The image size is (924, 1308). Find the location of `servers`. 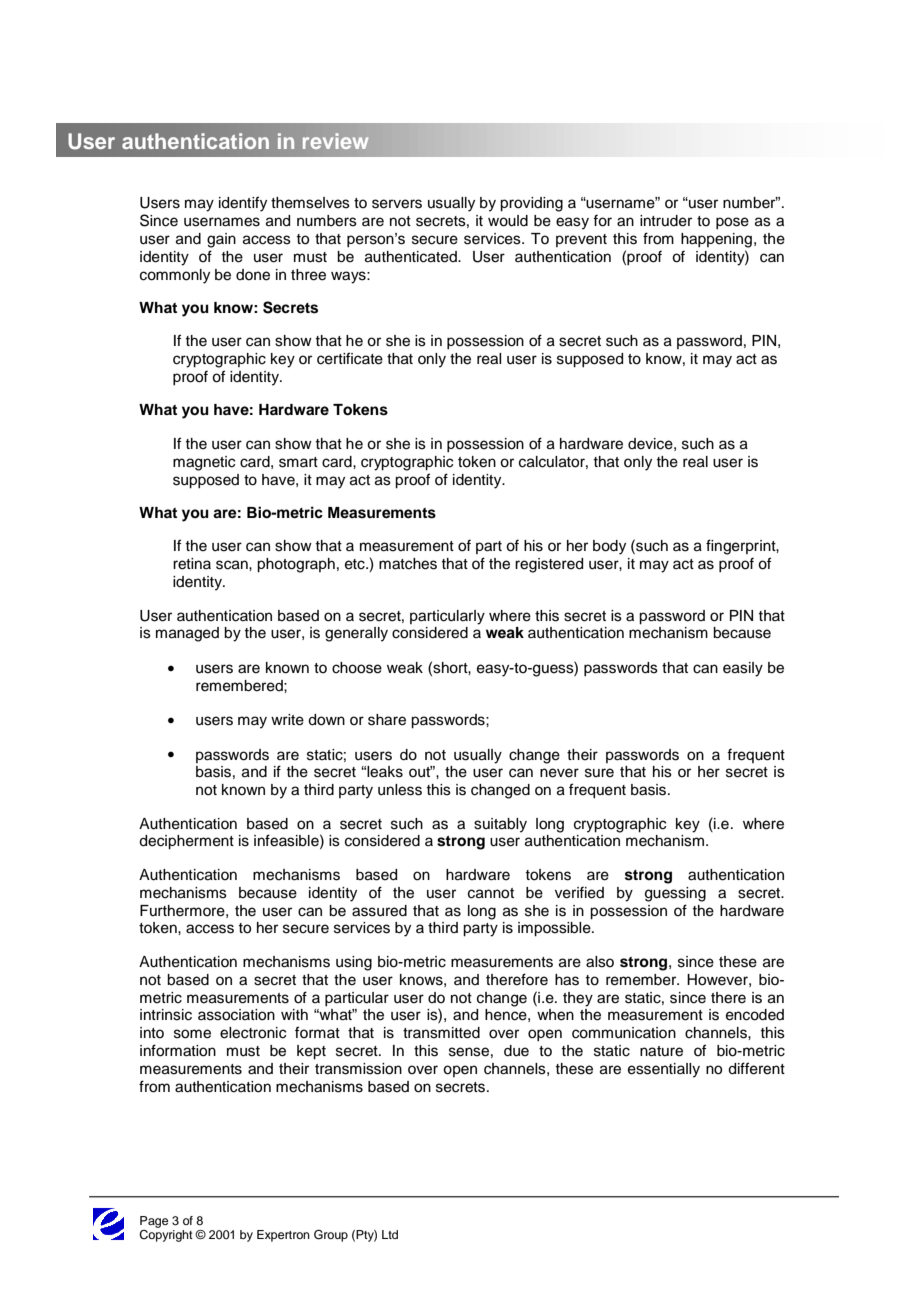

servers is located at coordinates (397, 204).
